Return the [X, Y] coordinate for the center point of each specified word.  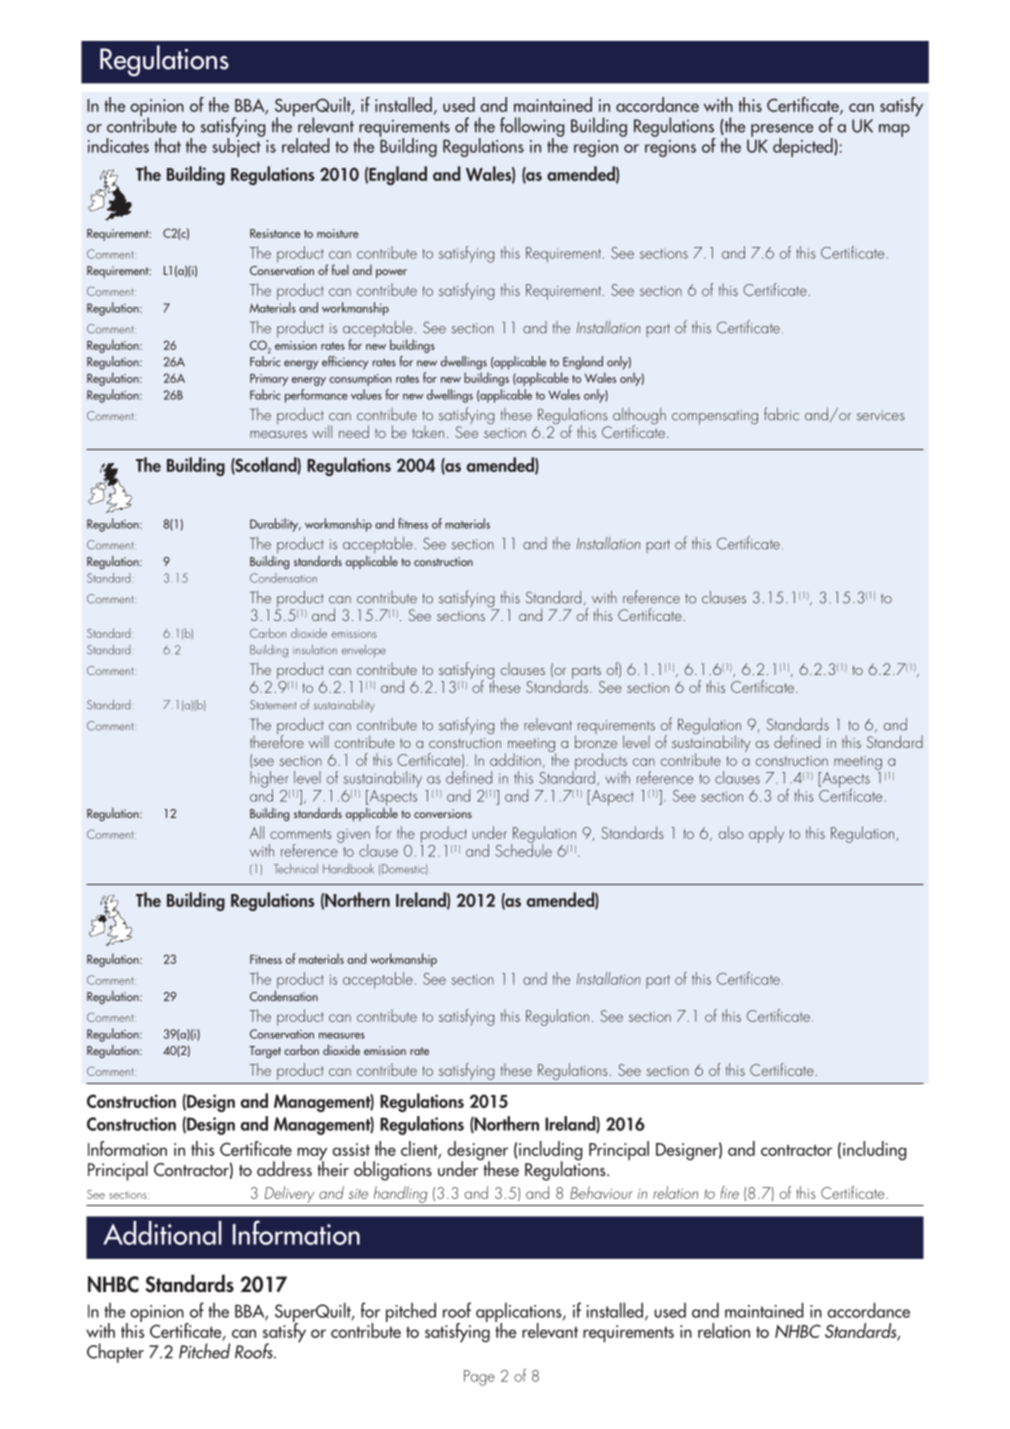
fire [730, 1192]
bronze [596, 740]
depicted [804, 147]
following [532, 128]
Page [479, 1378]
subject [237, 146]
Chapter [115, 1353]
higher [269, 780]
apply [766, 834]
